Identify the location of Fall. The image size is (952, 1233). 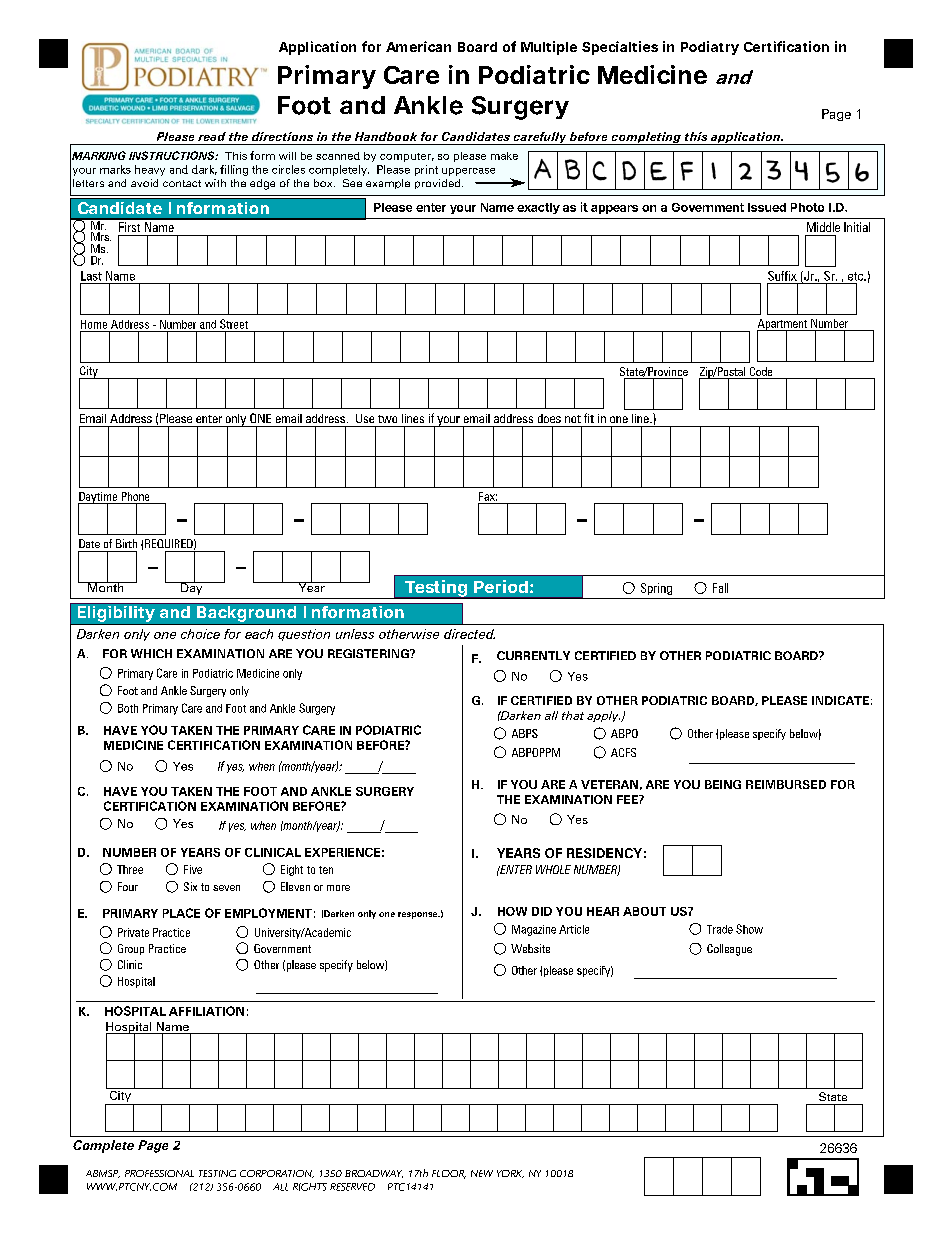
(720, 588).
